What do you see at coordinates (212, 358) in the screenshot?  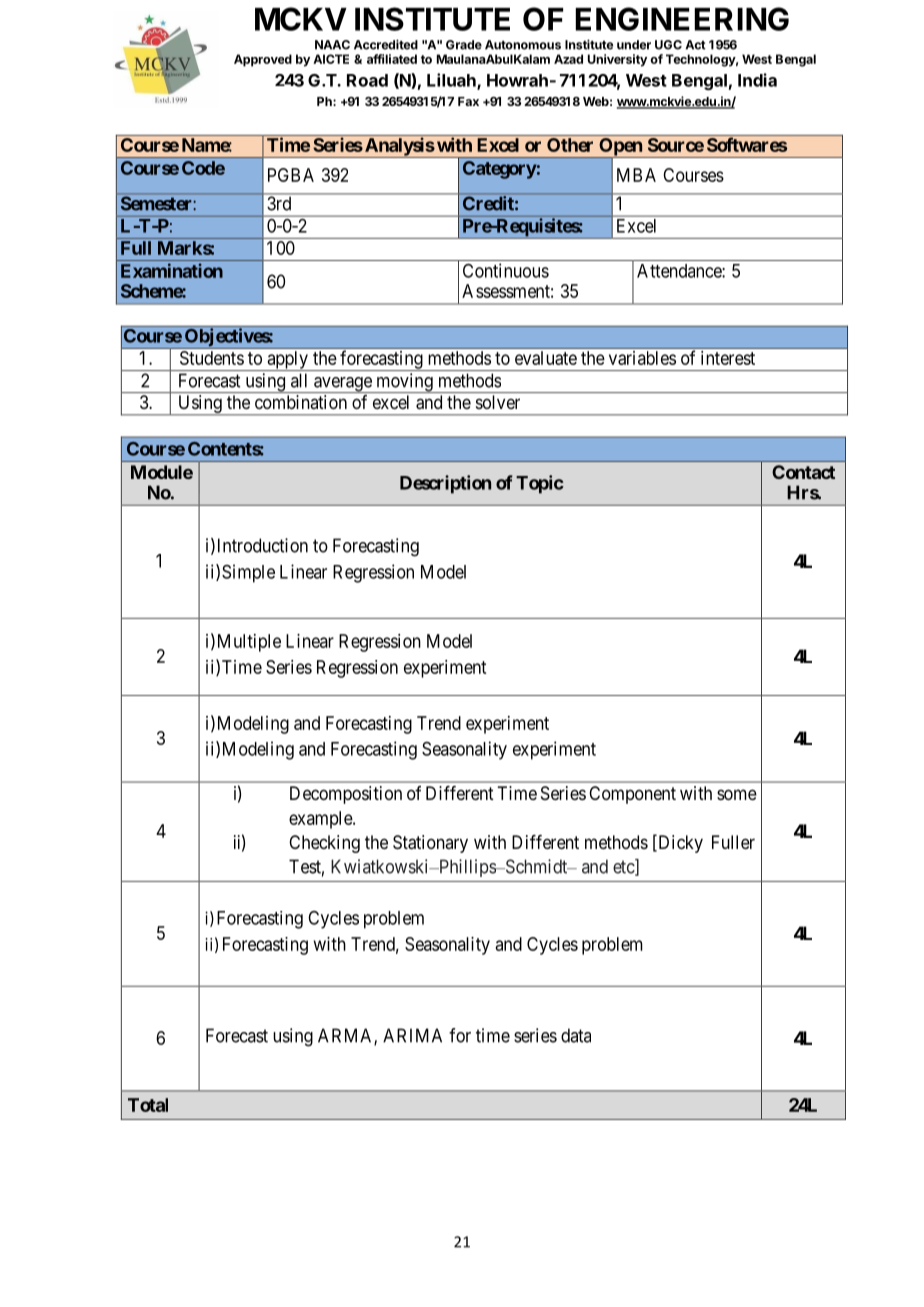 I see `Students` at bounding box center [212, 358].
